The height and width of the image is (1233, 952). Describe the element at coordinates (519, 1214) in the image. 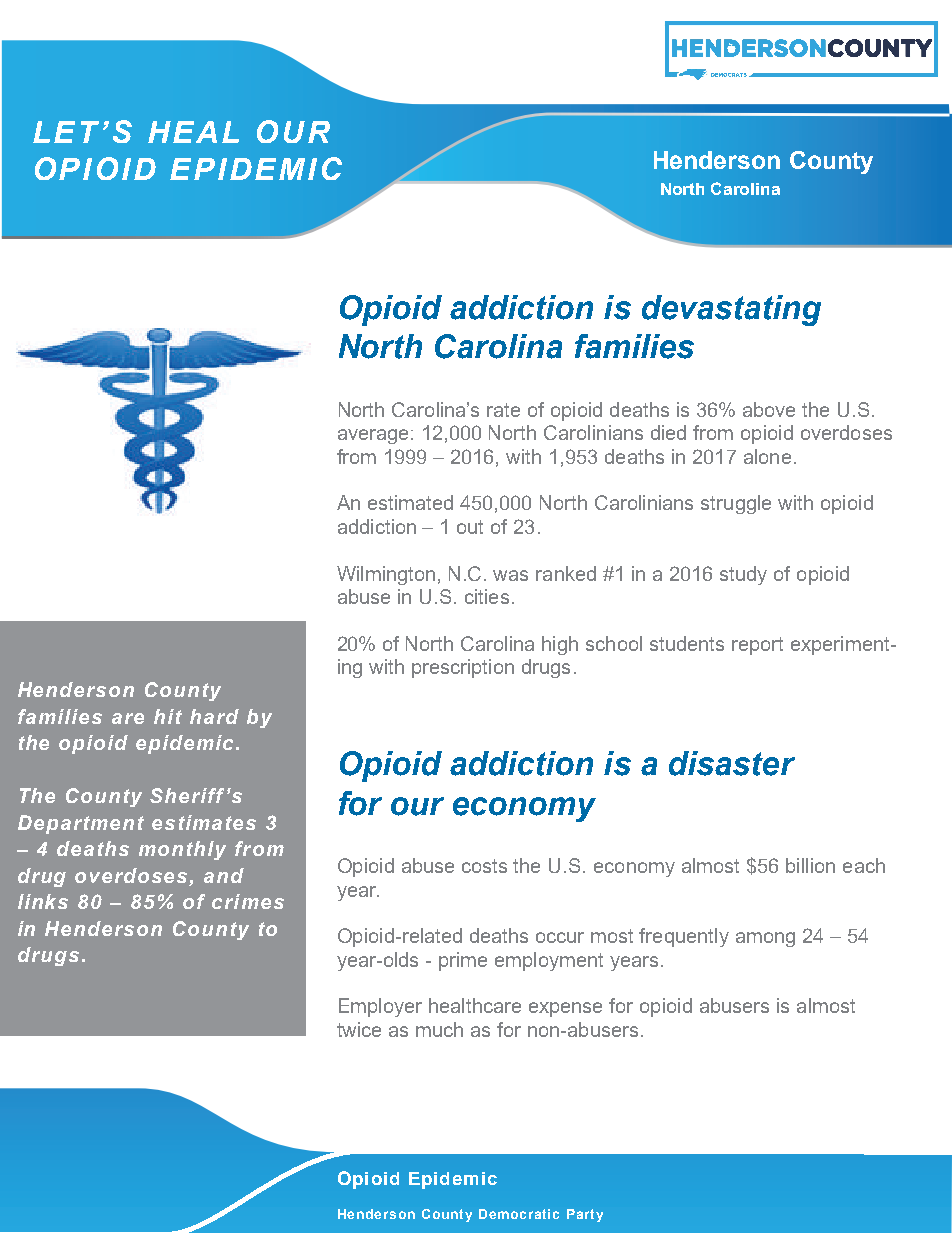

I see `Democratic` at that location.
